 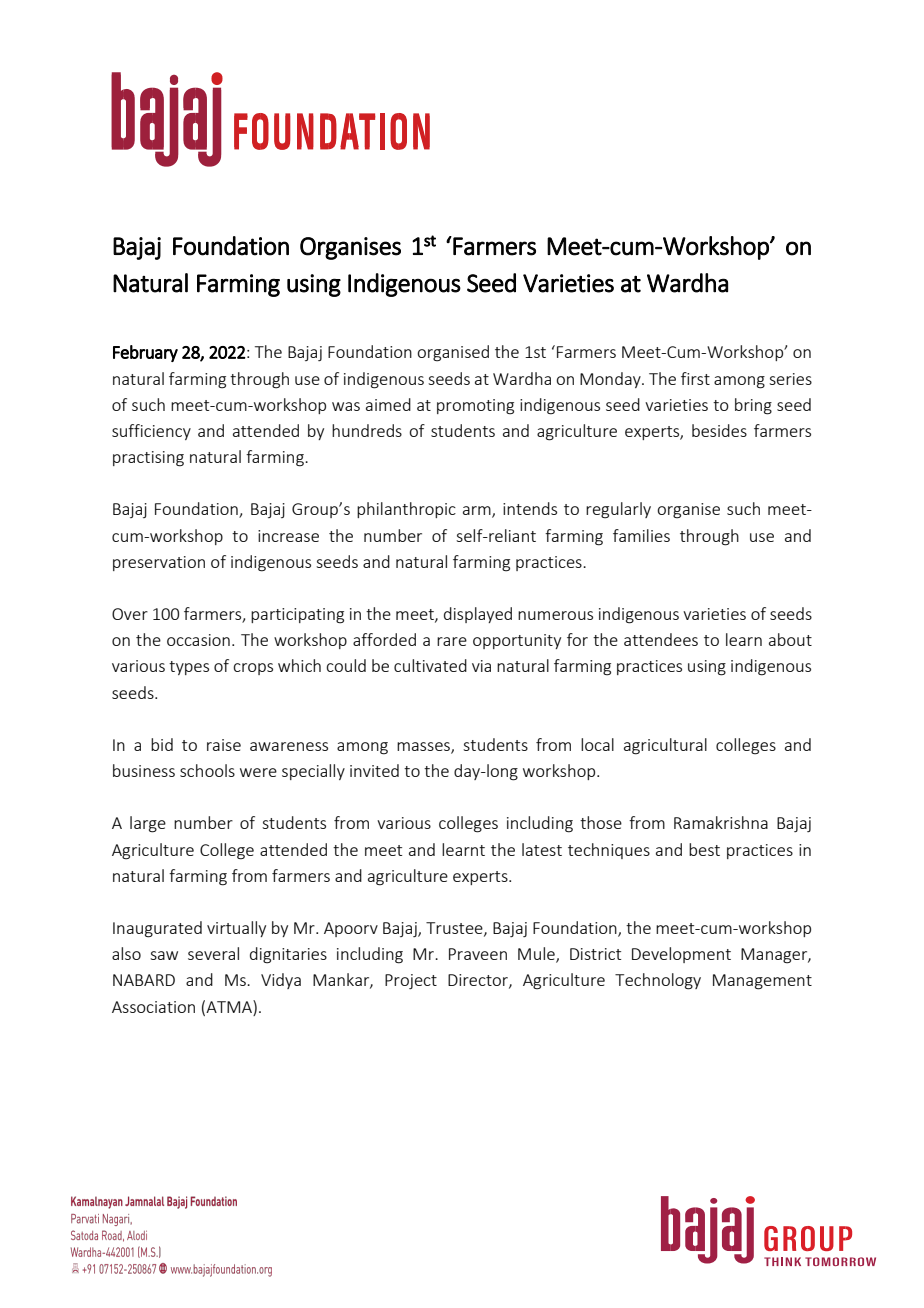 I want to click on latest, so click(x=542, y=849).
